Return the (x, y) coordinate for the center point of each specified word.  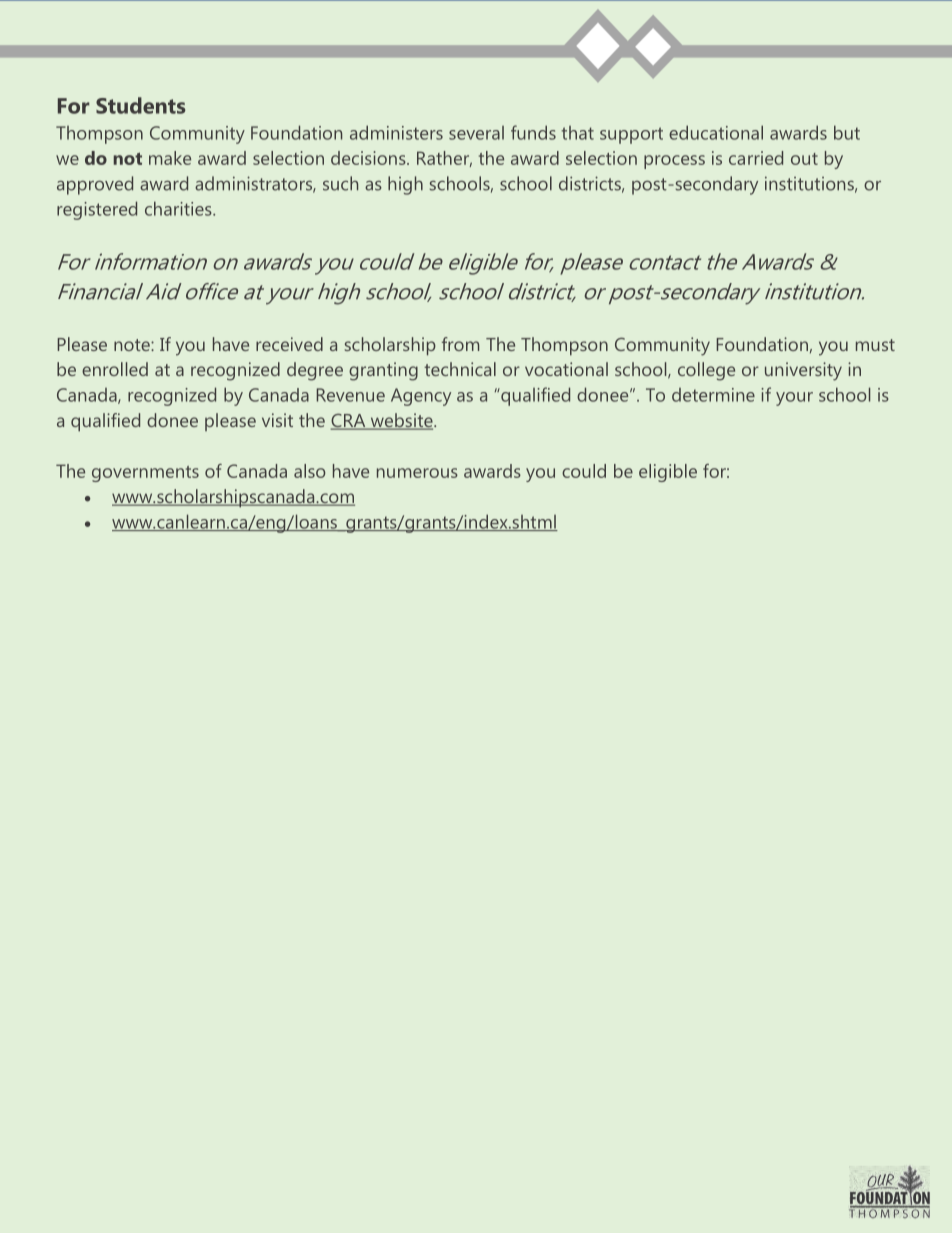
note (133, 345)
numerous (417, 473)
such (340, 183)
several (476, 133)
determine (713, 395)
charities (179, 208)
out (804, 159)
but (847, 132)
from (460, 344)
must (875, 345)
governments (145, 474)
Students (141, 105)
